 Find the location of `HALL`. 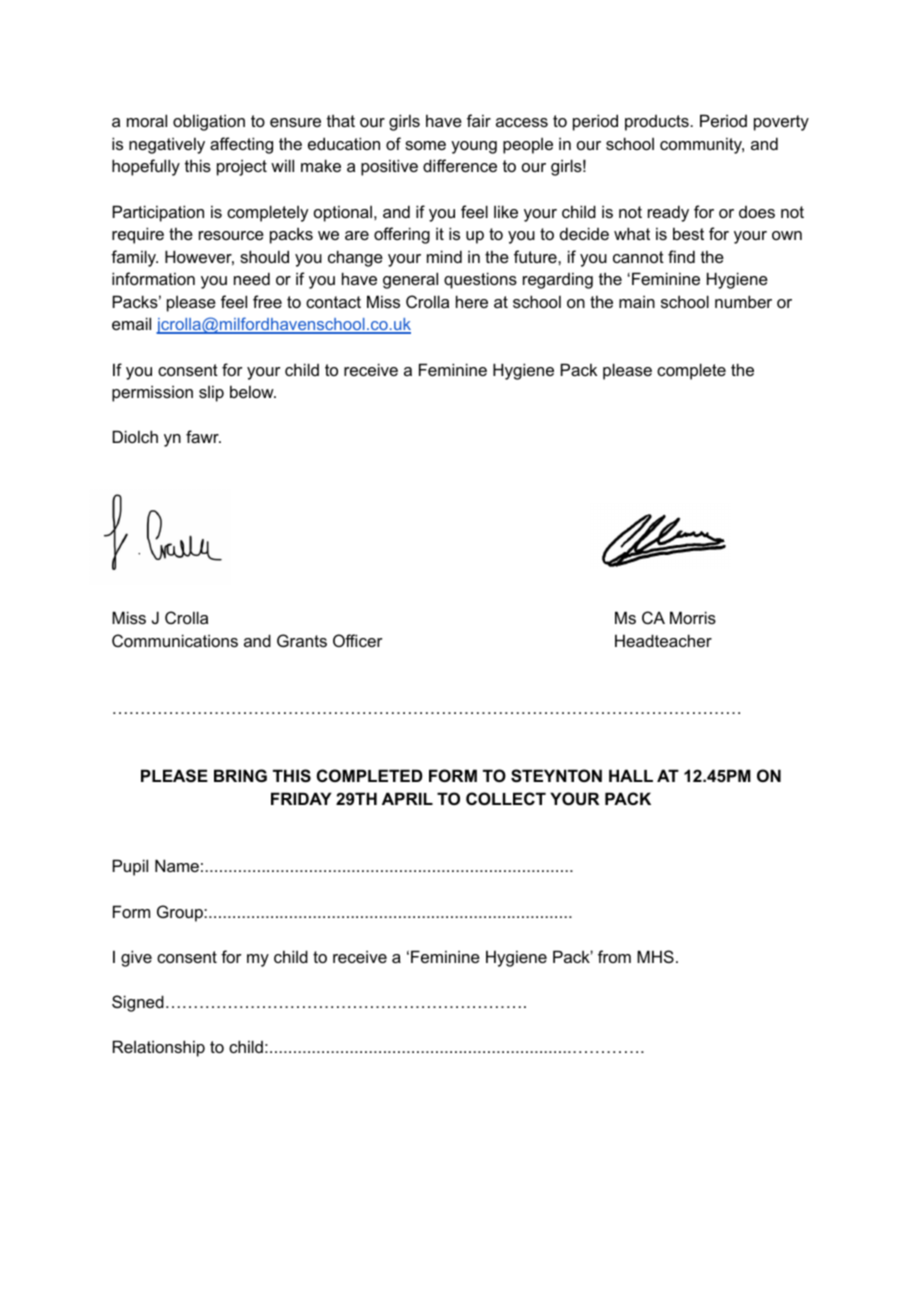

HALL is located at coordinates (631, 775).
